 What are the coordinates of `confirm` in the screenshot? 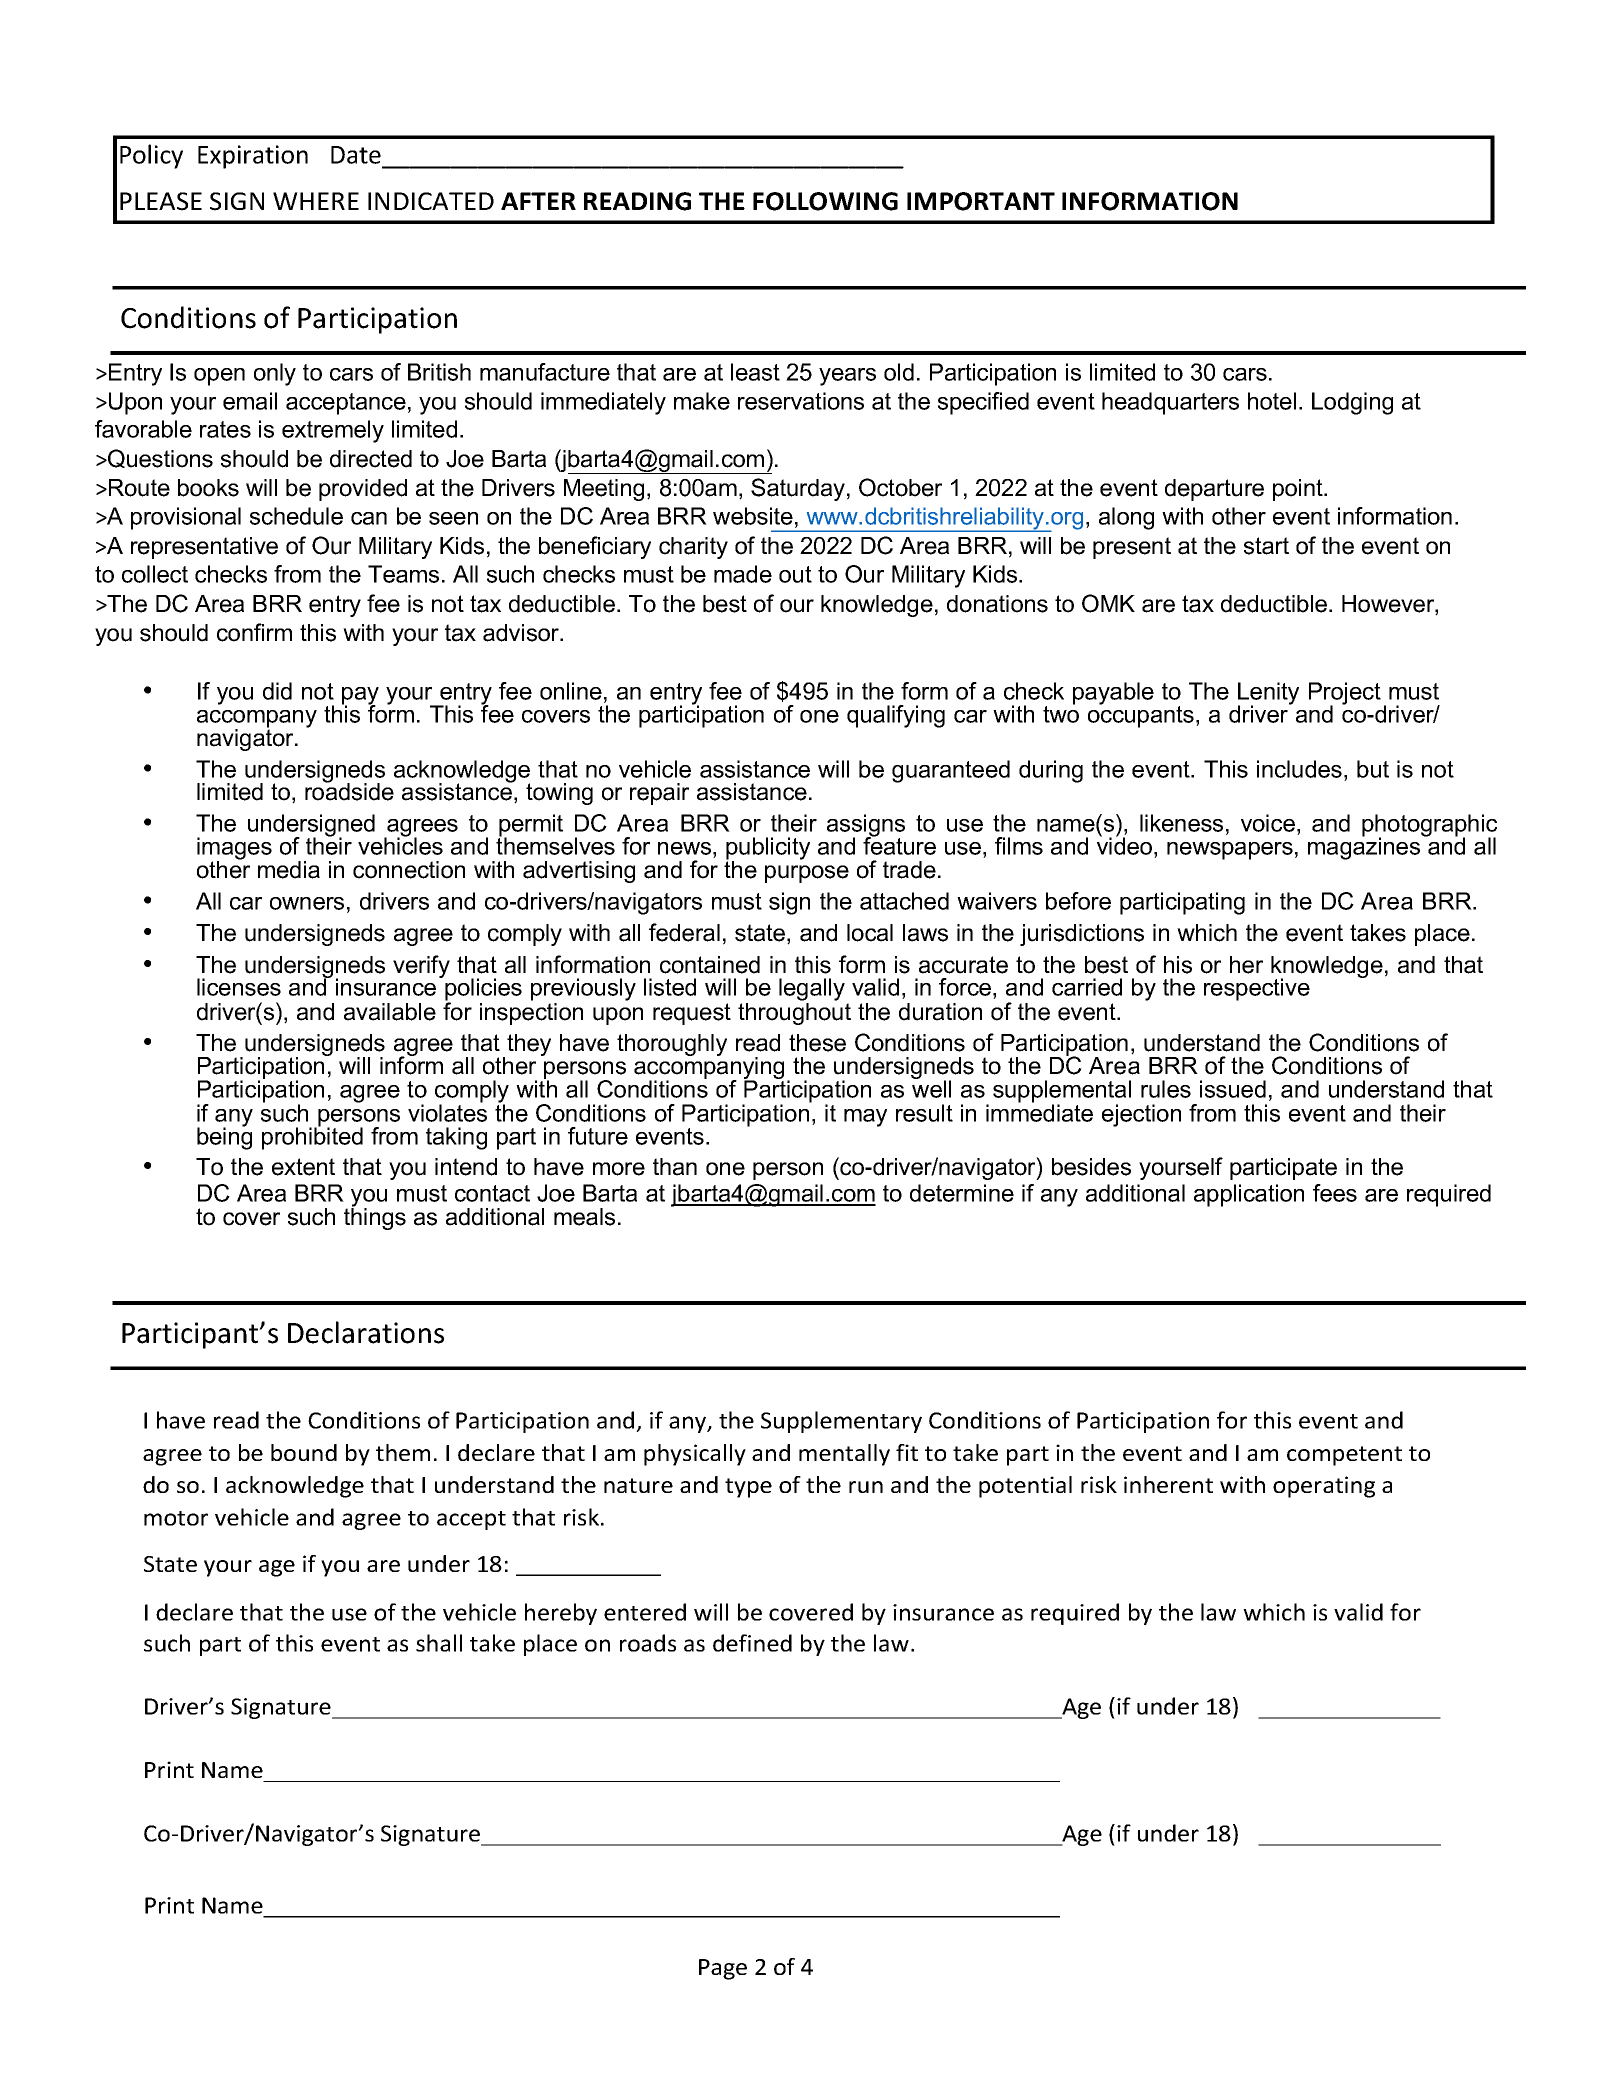 It's located at (254, 632).
